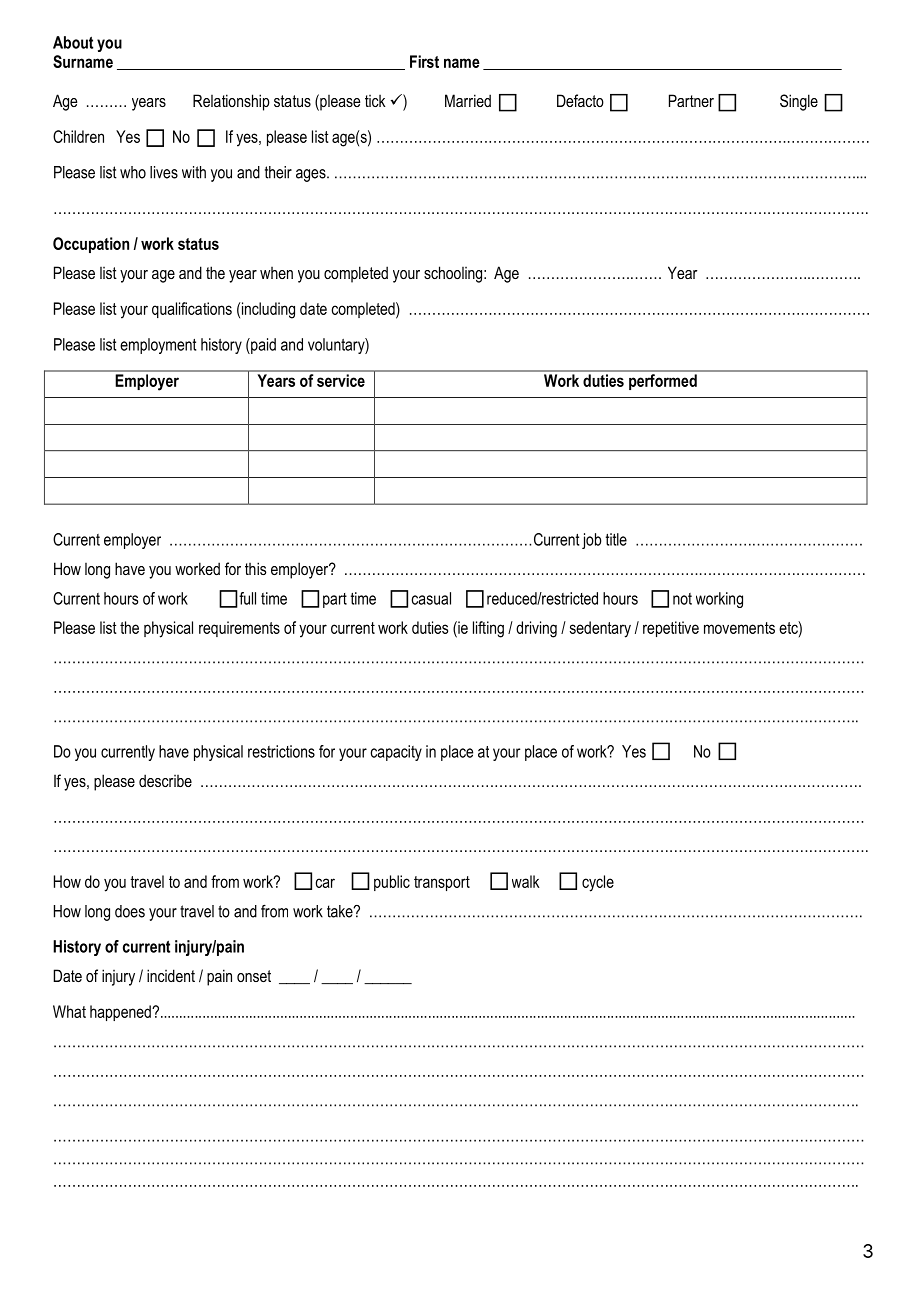  Describe the element at coordinates (171, 975) in the screenshot. I see `incident` at that location.
